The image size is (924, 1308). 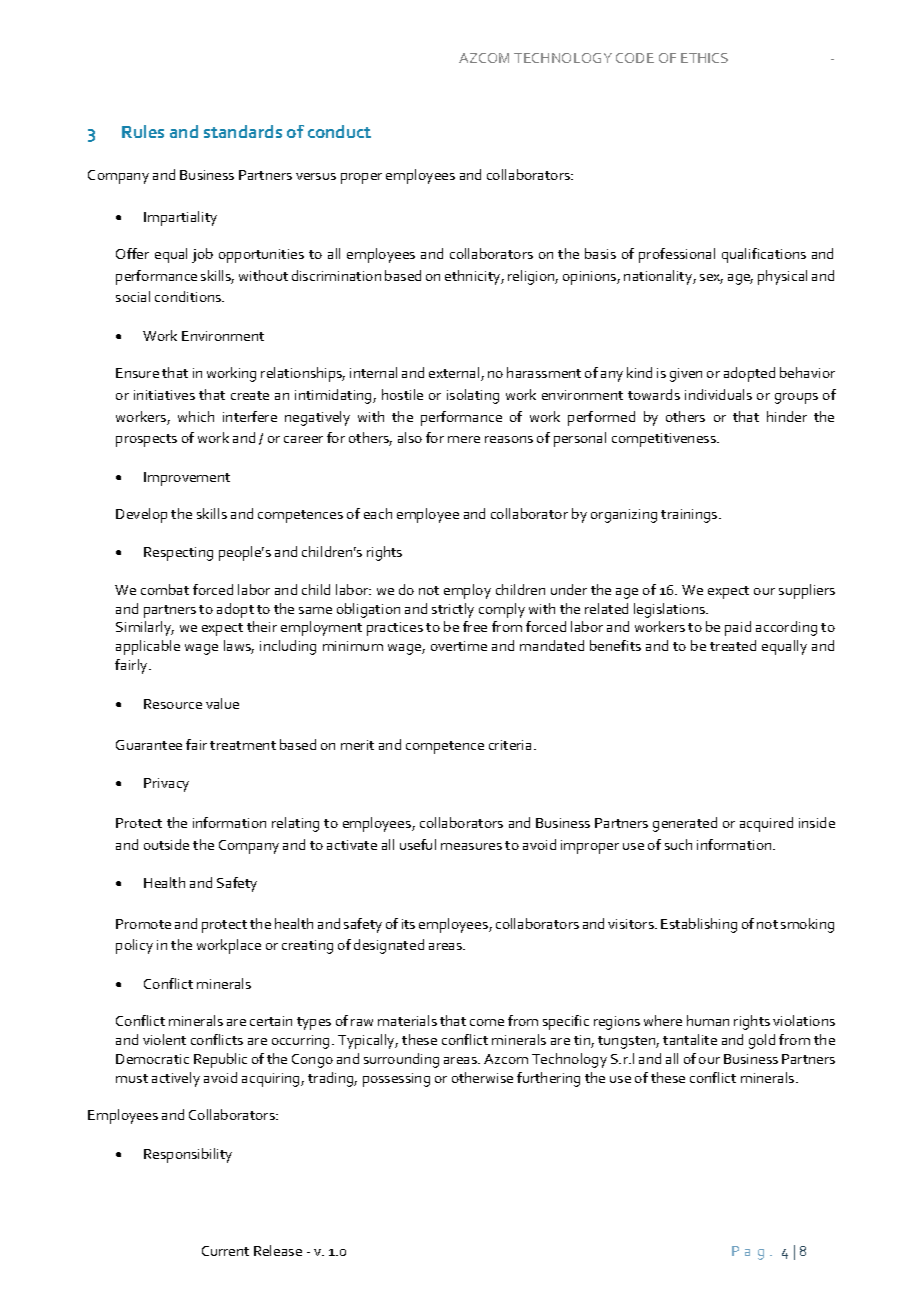 What do you see at coordinates (733, 645) in the image?
I see `treated` at bounding box center [733, 645].
